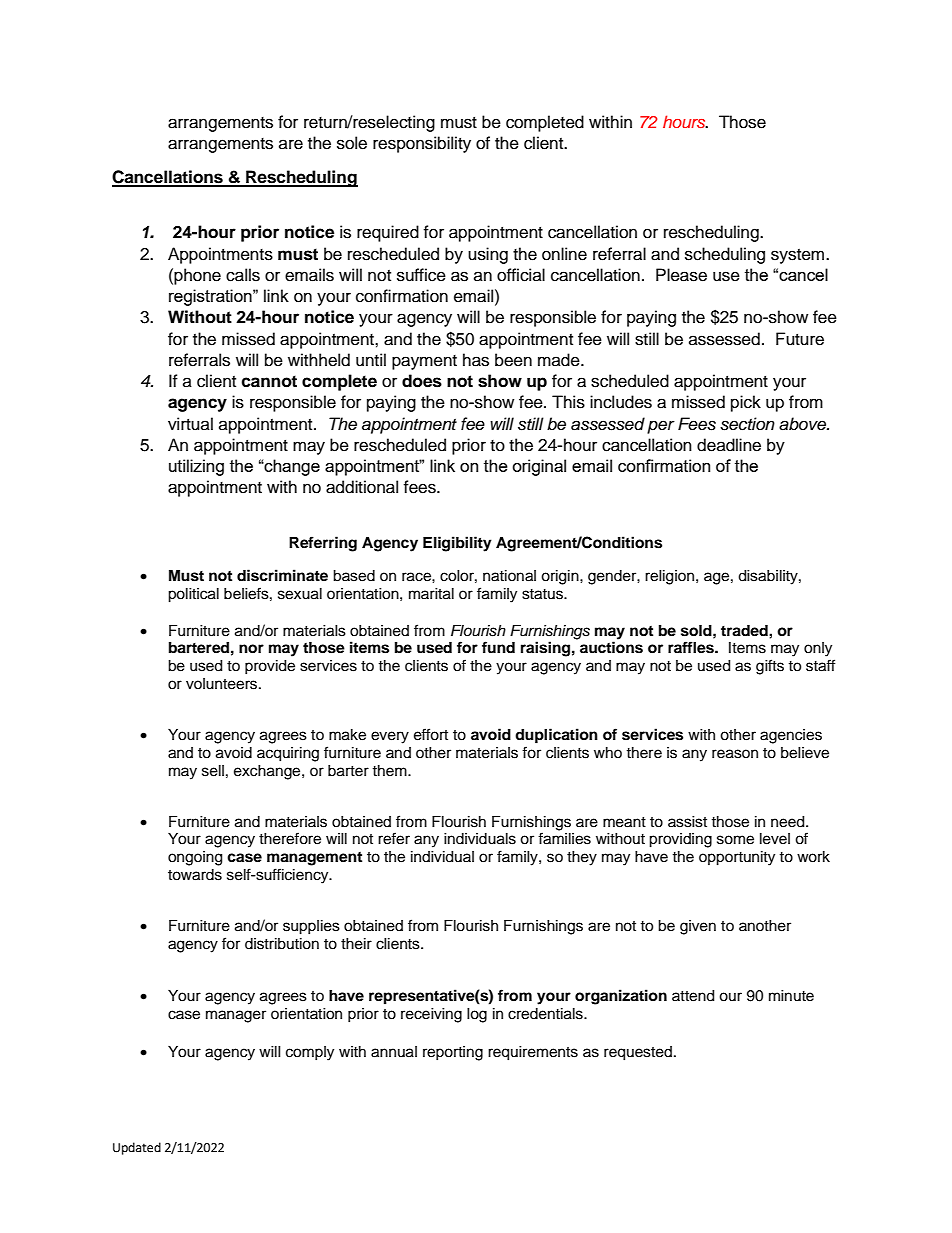 The height and width of the image is (1233, 952). I want to click on system, so click(799, 256).
